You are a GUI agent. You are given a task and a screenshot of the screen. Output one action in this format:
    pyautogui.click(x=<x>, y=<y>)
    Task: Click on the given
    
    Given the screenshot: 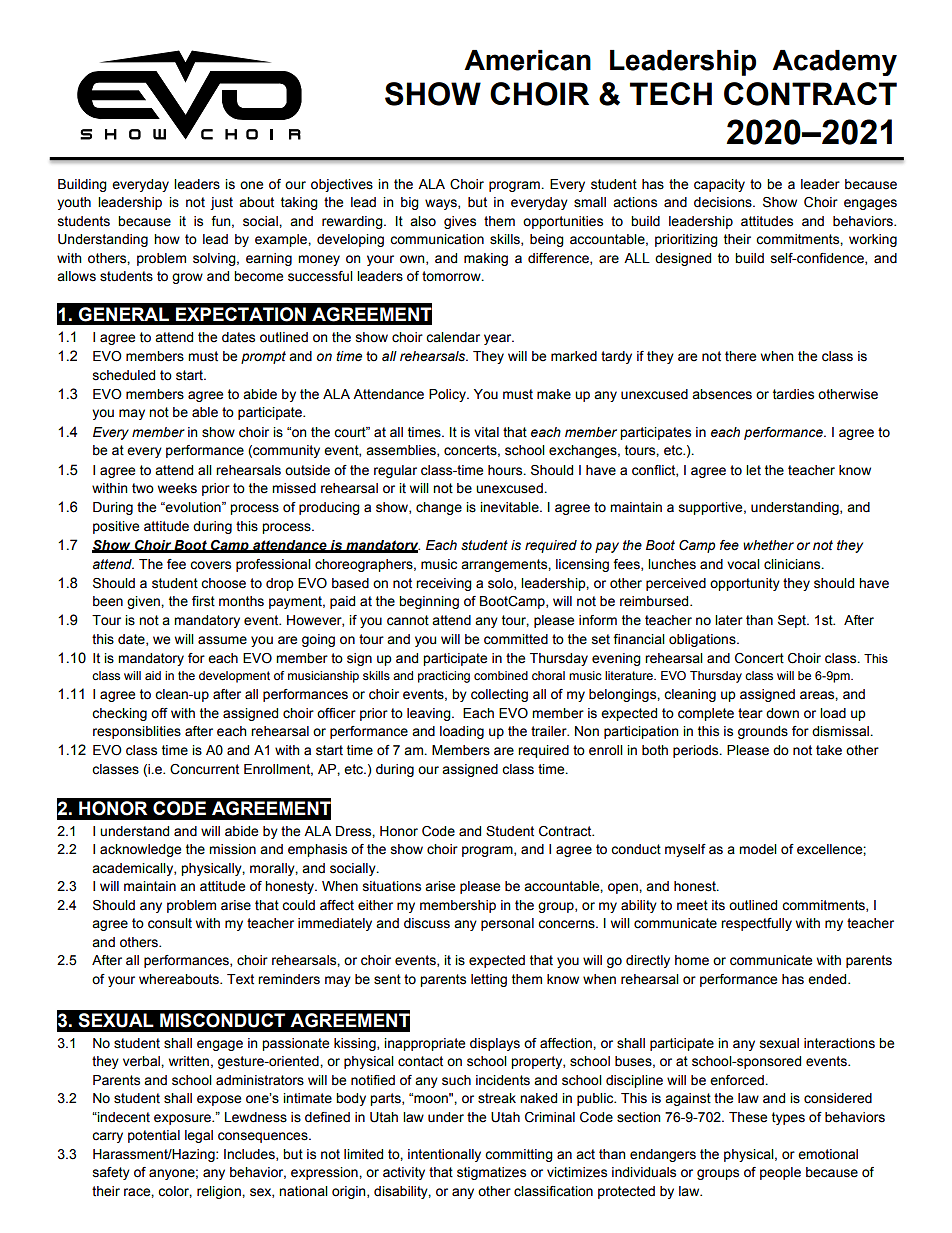 What is the action you would take?
    pyautogui.click(x=144, y=602)
